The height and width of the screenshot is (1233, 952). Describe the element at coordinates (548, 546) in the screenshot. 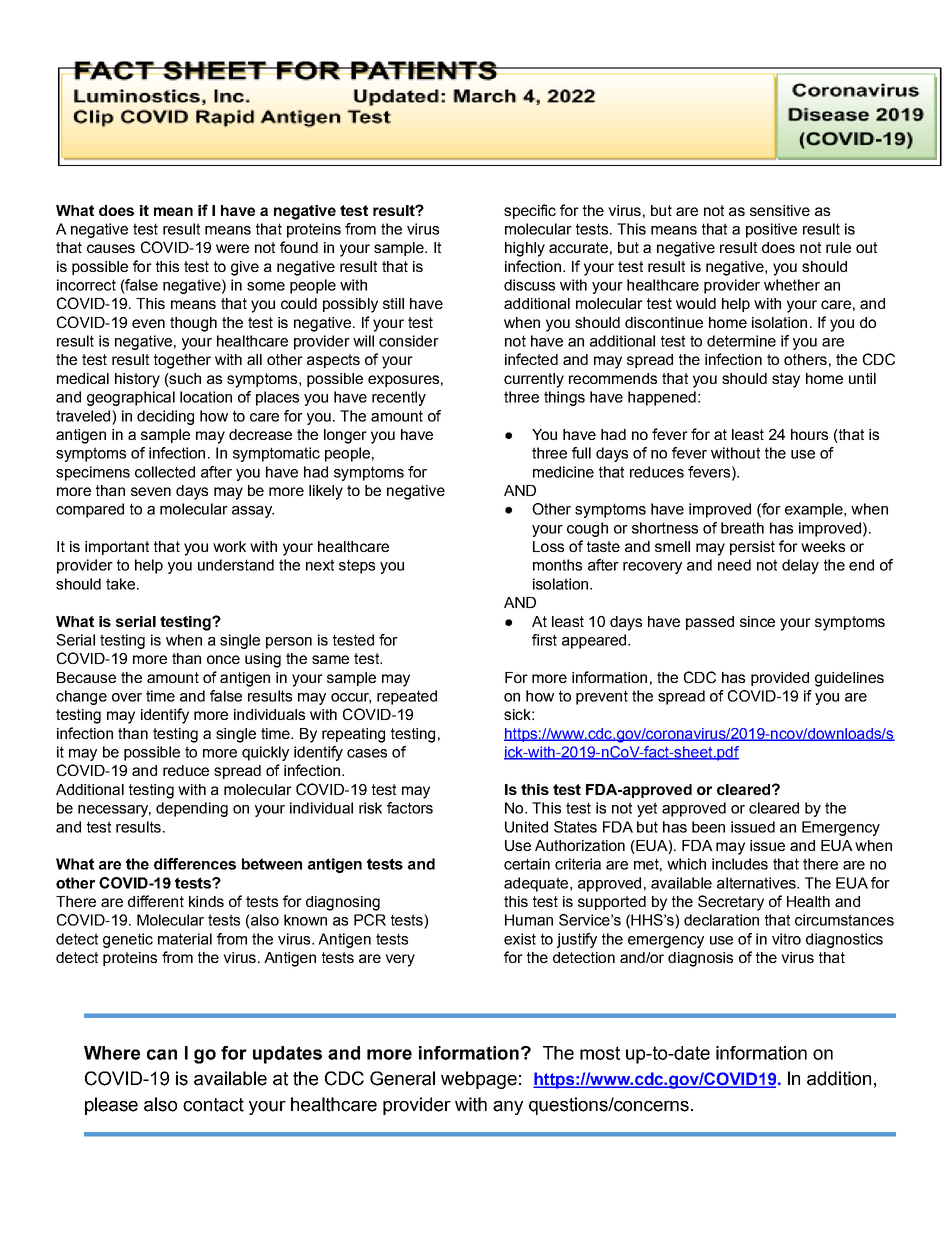

I see `Loss` at that location.
